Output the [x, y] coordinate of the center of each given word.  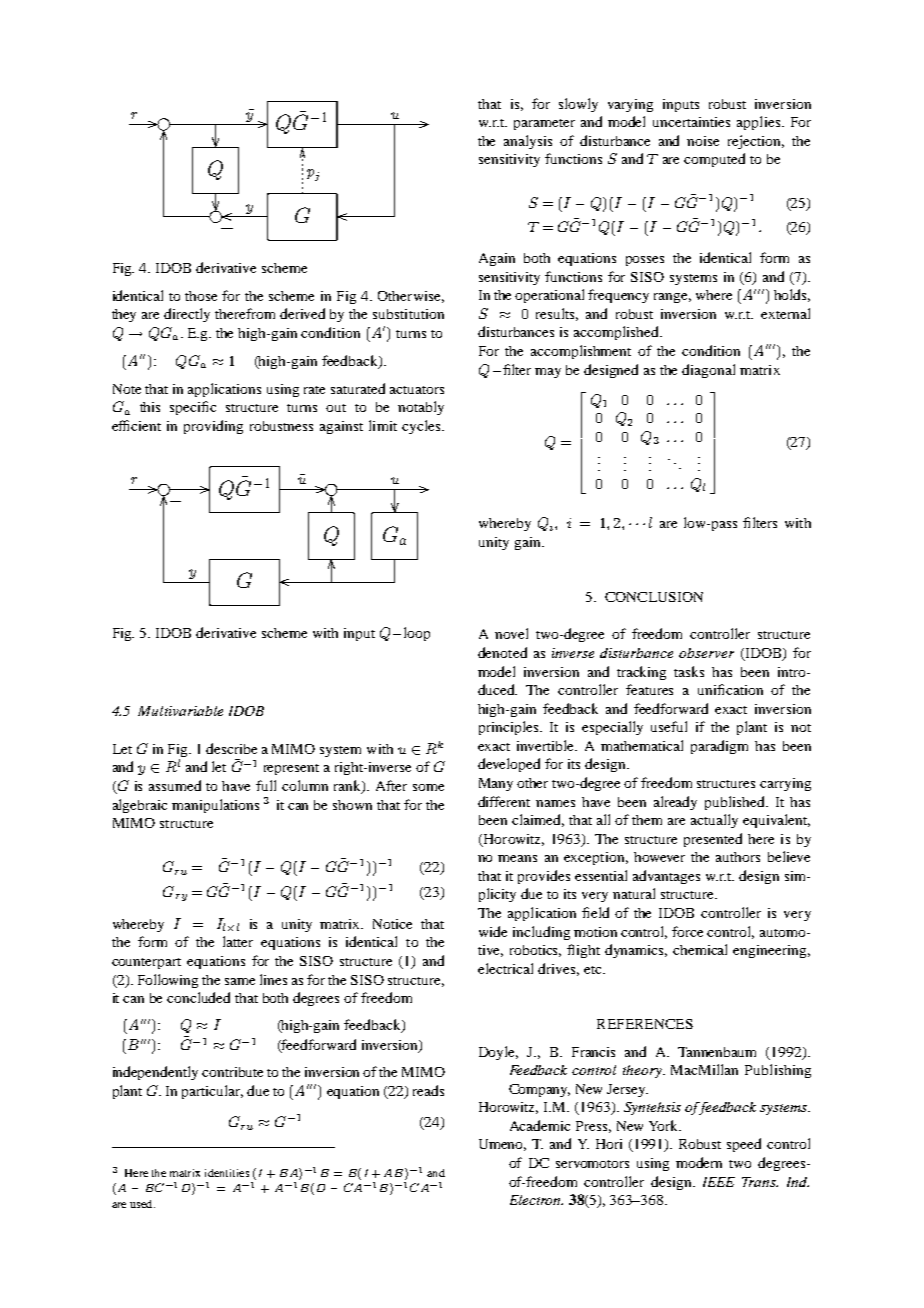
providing [213, 427]
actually [714, 821]
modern [699, 1162]
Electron [536, 1200]
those [201, 296]
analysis [528, 142]
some [428, 787]
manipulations [215, 806]
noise [703, 141]
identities [227, 1173]
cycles [422, 427]
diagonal [708, 371]
